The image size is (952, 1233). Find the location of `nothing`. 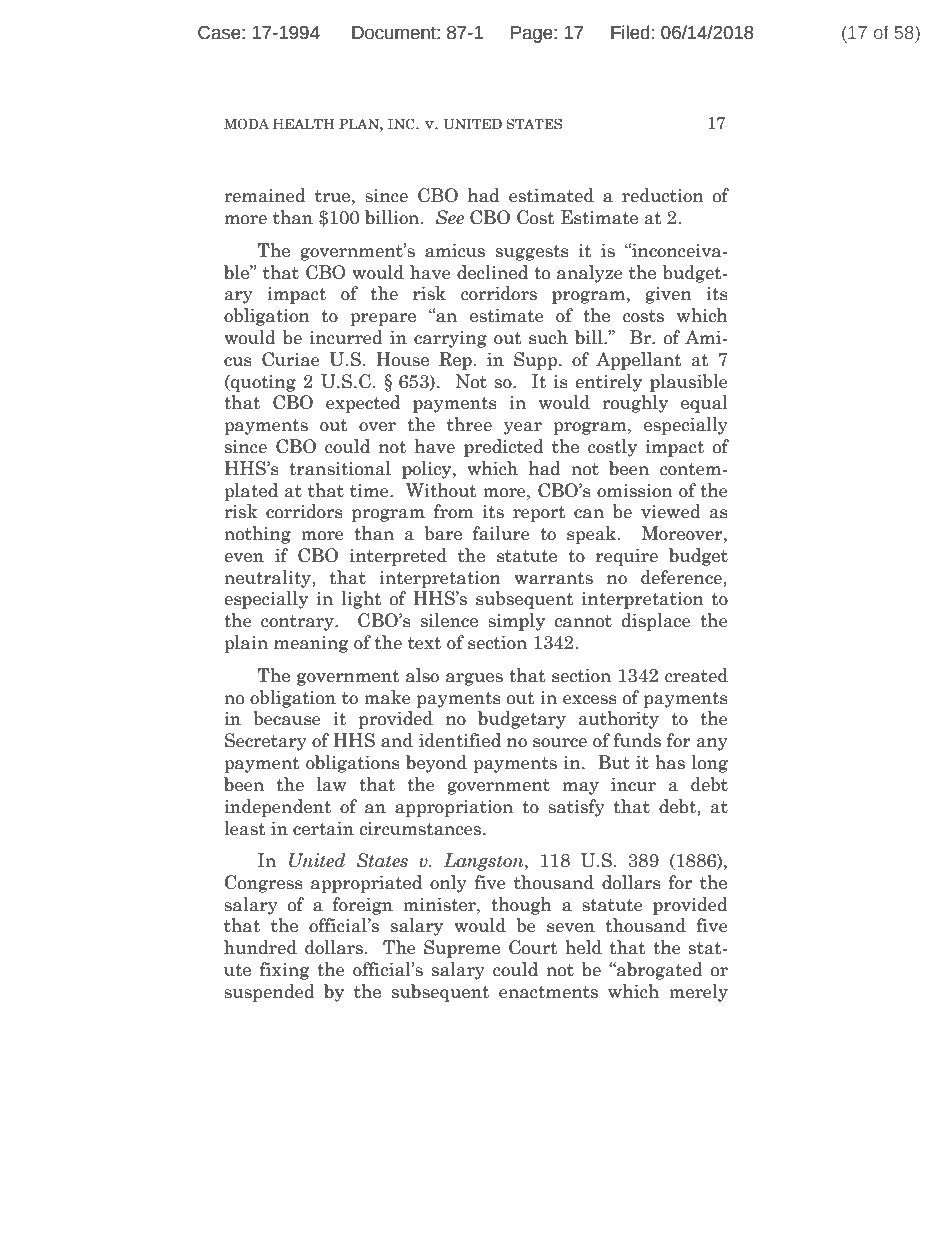

nothing is located at coordinates (257, 535).
